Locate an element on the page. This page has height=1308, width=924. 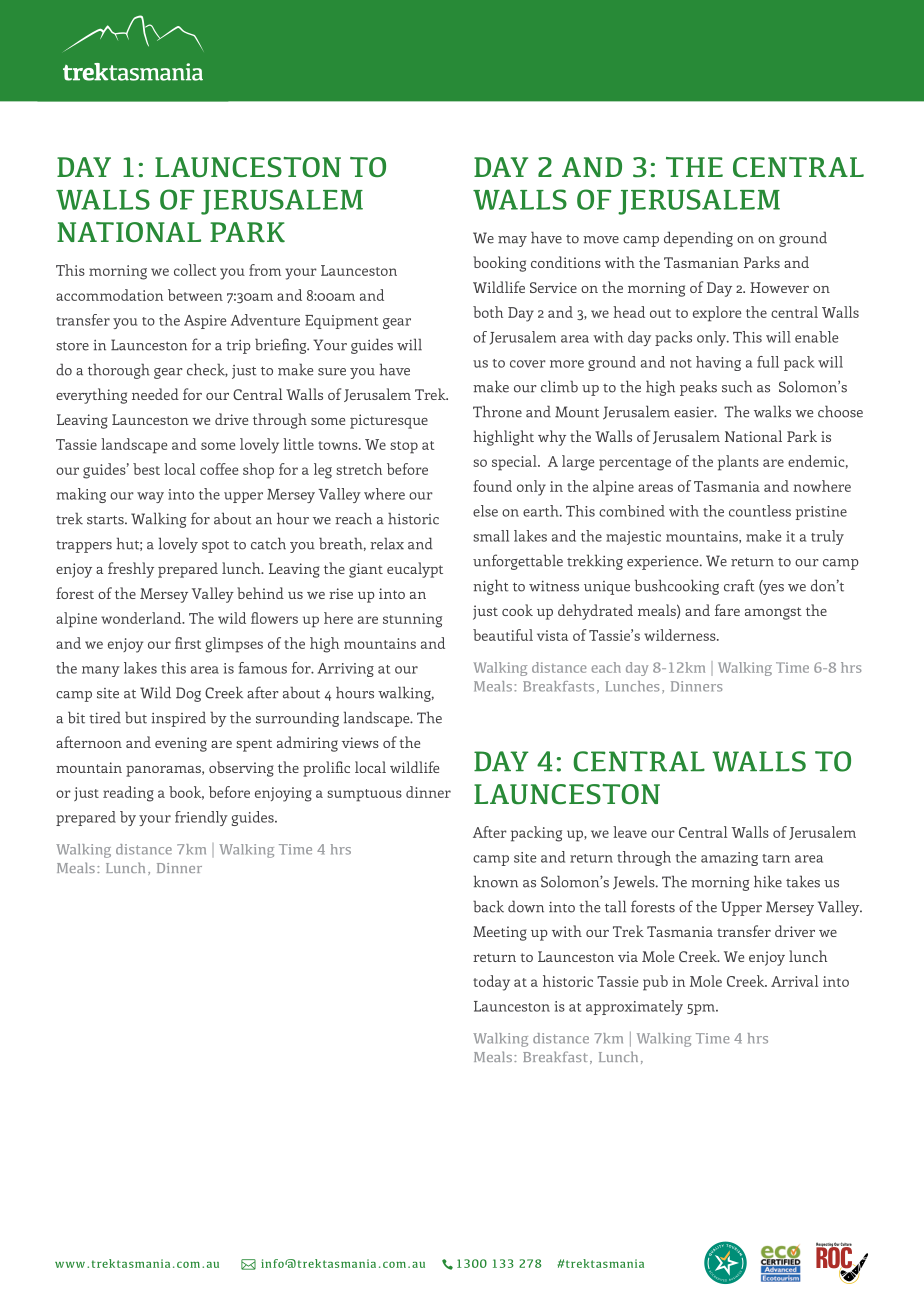
leave is located at coordinates (630, 832).
